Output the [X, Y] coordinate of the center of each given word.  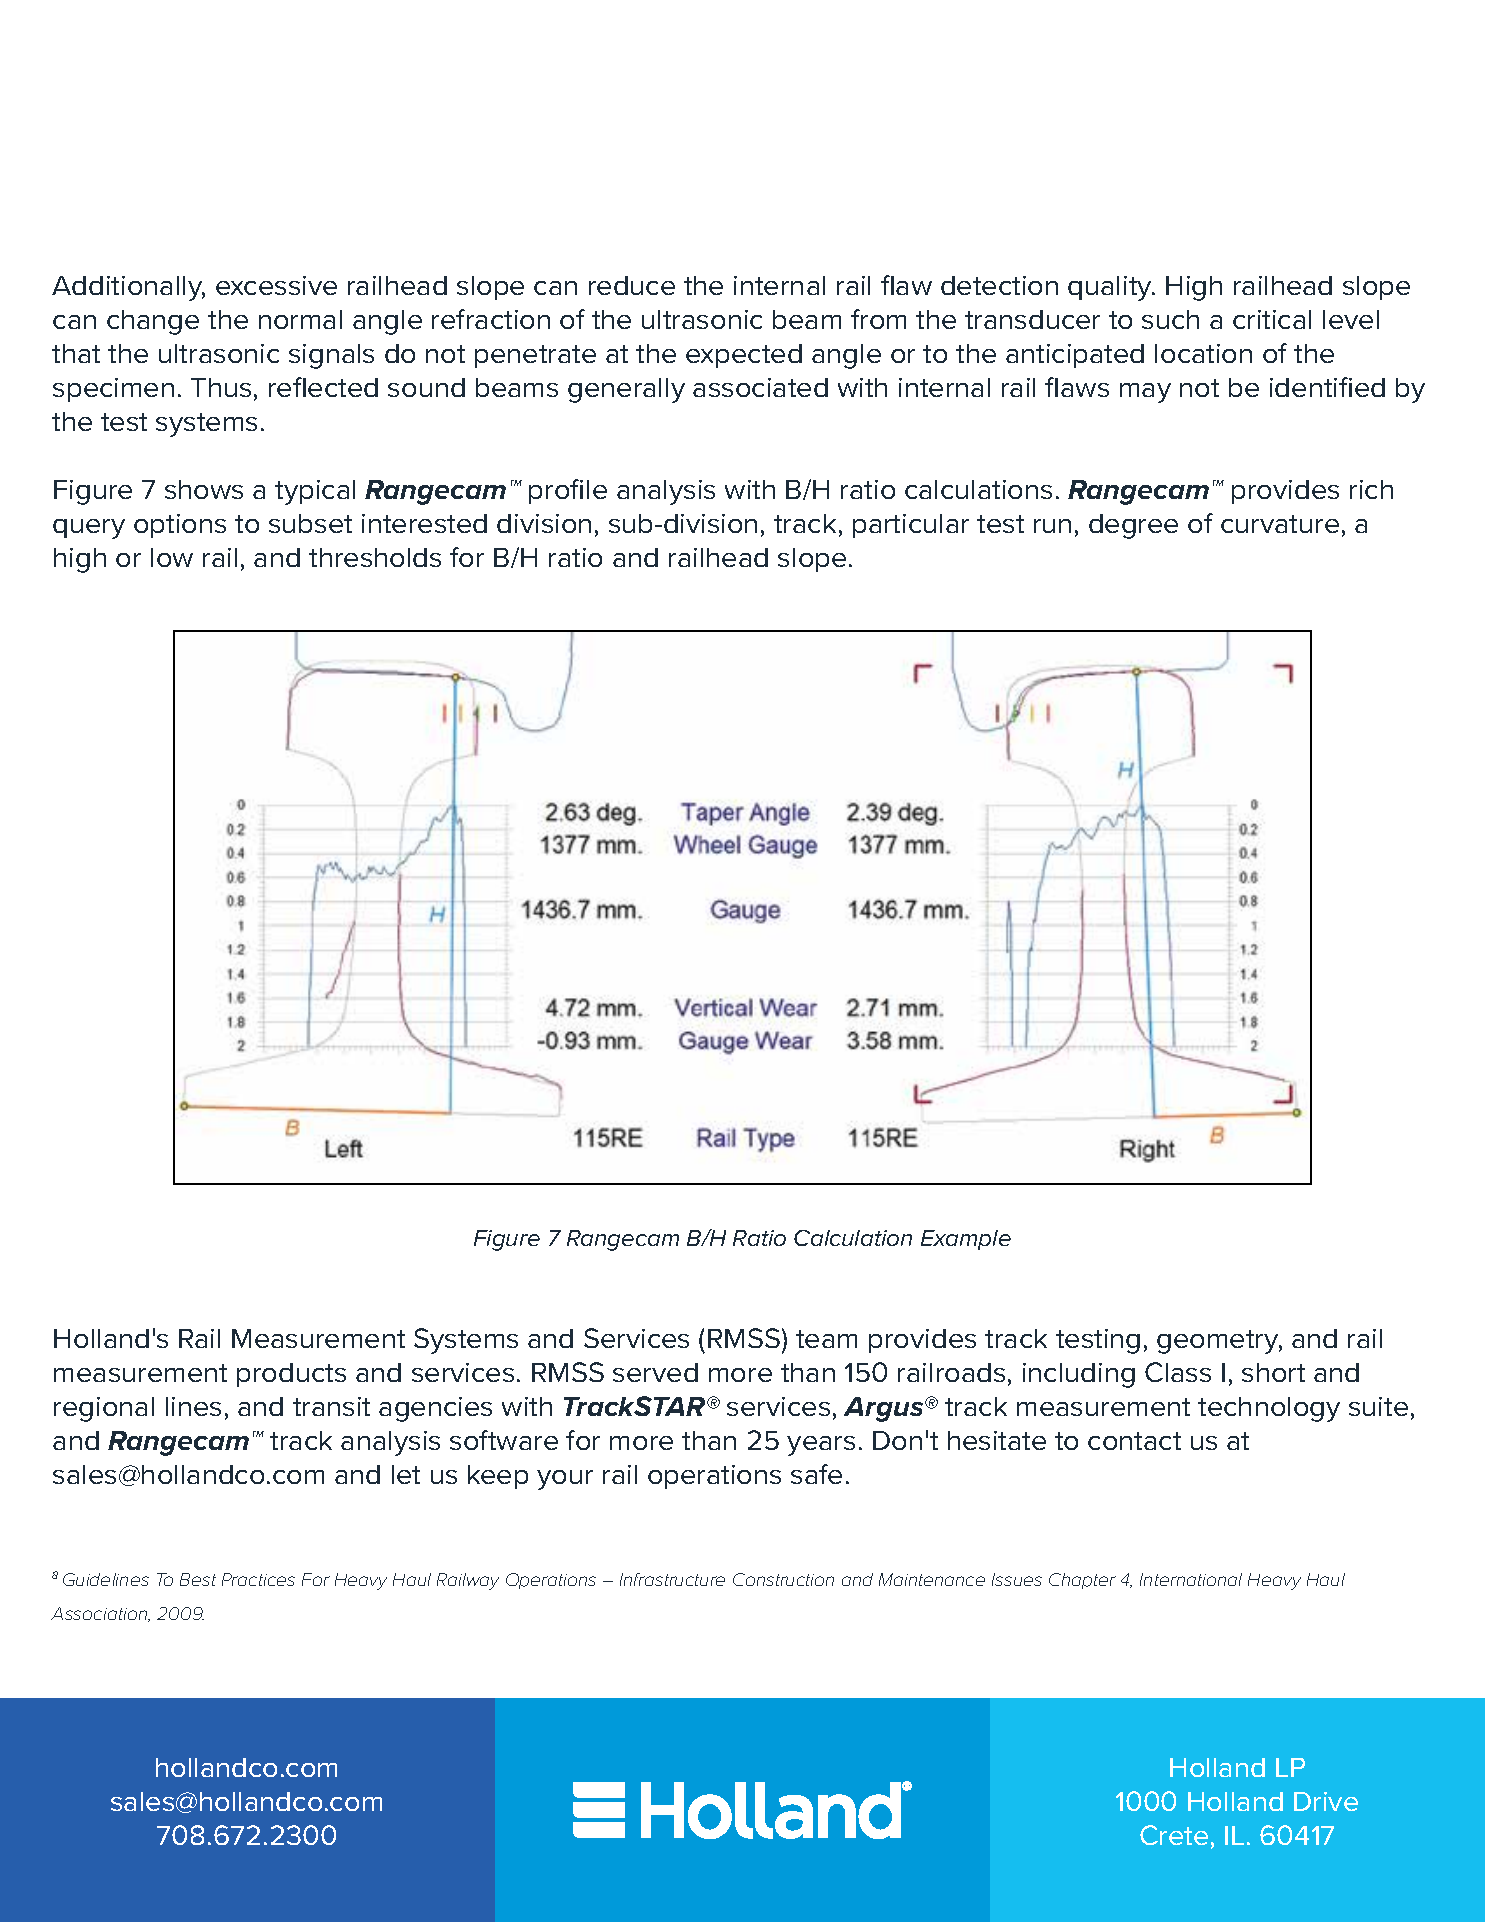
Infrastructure [672, 1579]
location [1203, 353]
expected [744, 356]
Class [1178, 1372]
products [291, 1375]
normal [300, 319]
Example [966, 1240]
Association [100, 1614]
